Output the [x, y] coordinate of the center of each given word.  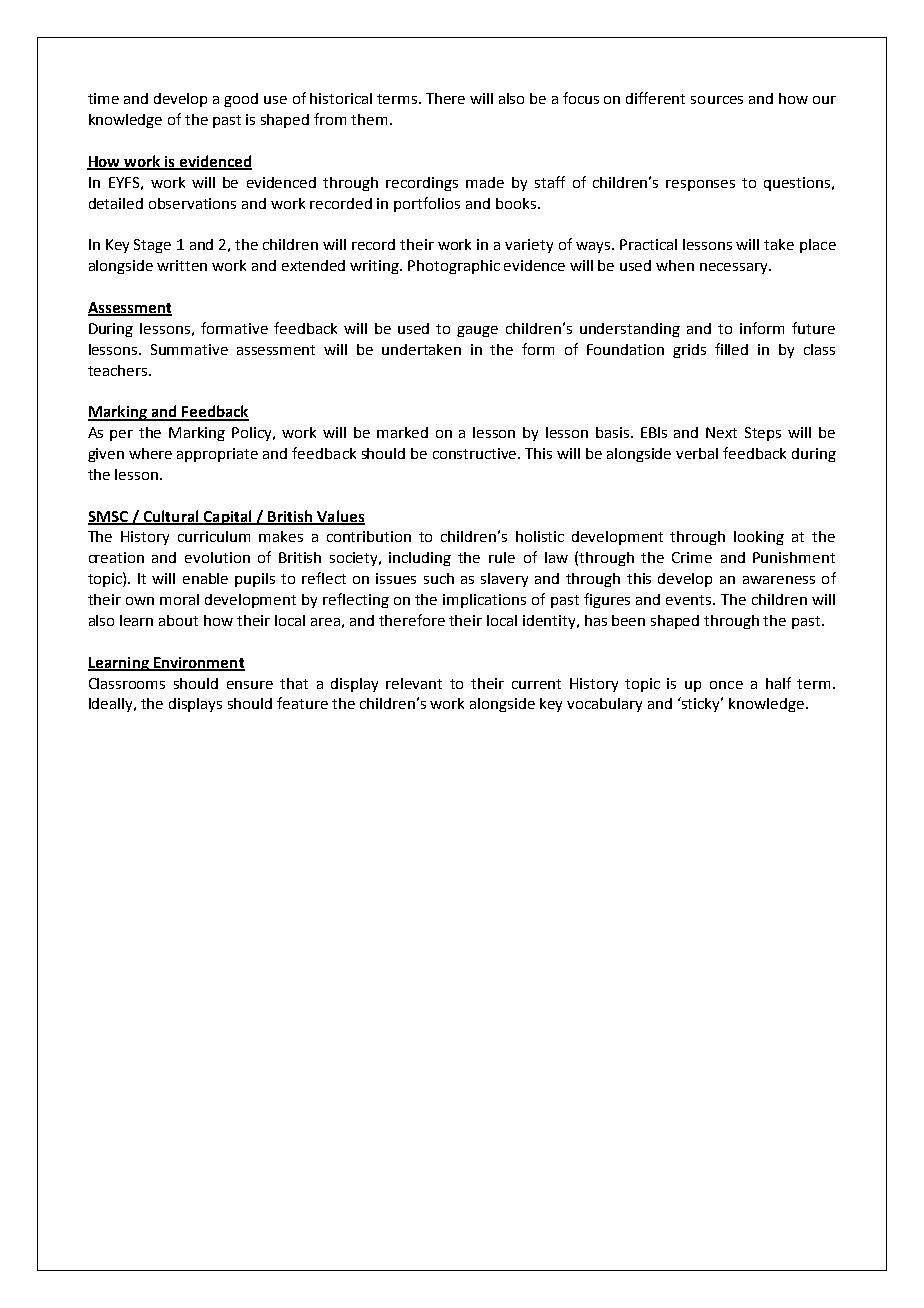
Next [721, 432]
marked [402, 432]
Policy [253, 434]
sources [717, 100]
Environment [198, 663]
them [369, 119]
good [241, 100]
